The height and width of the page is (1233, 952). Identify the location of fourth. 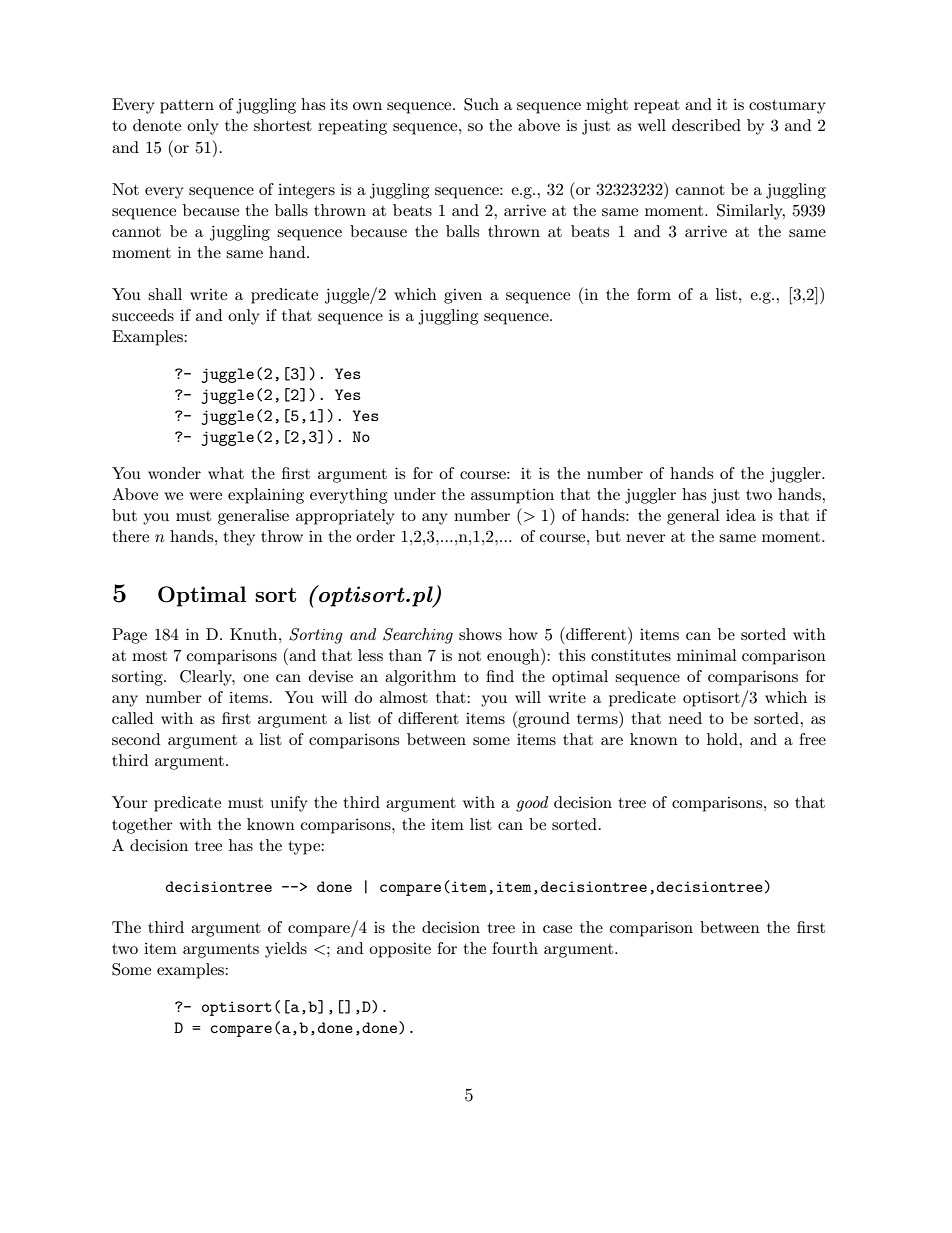
(515, 948).
